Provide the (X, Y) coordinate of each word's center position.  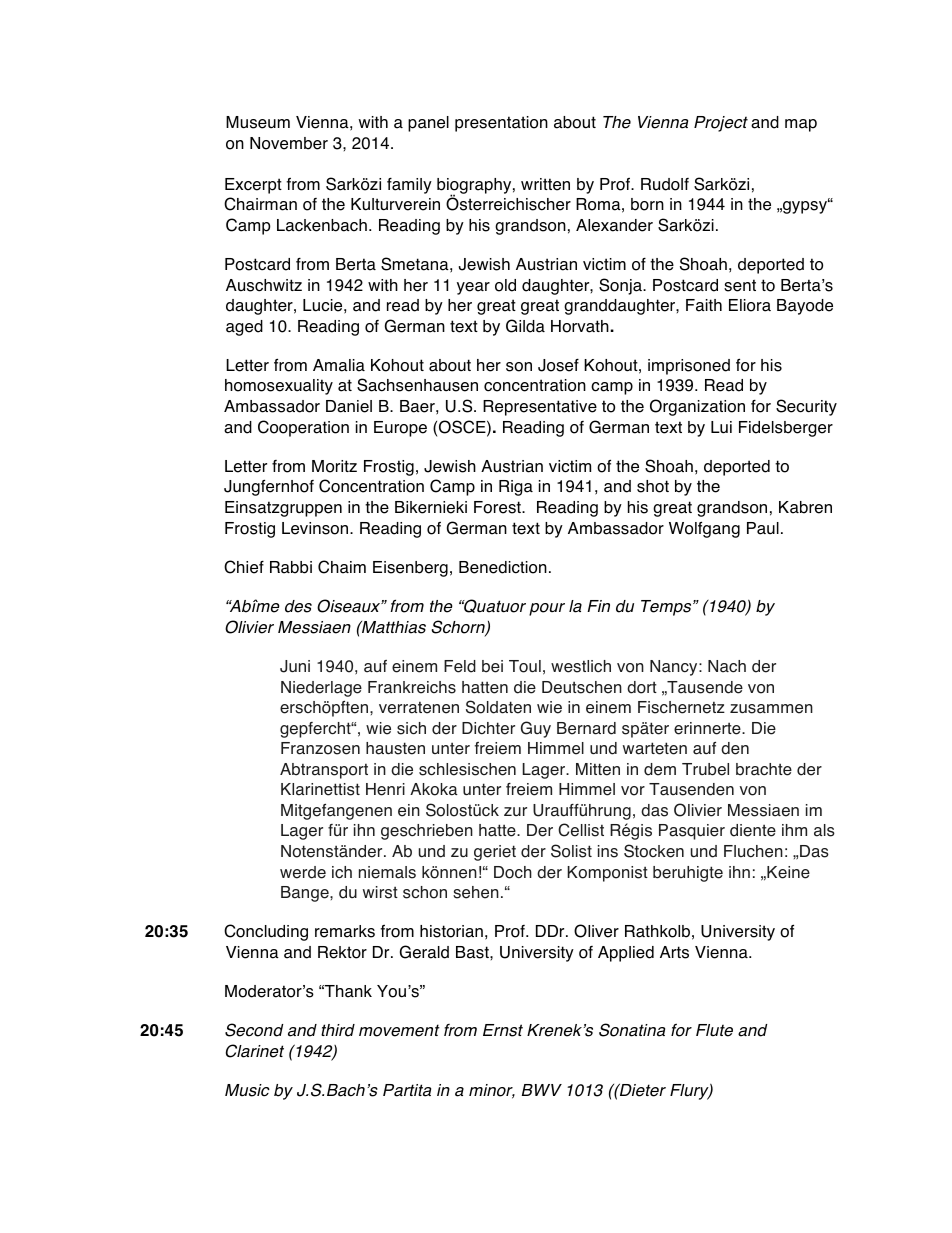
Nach (727, 666)
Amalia (339, 365)
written (545, 184)
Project (721, 124)
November (289, 143)
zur (515, 811)
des (298, 606)
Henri (385, 789)
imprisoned (689, 367)
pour (547, 609)
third (338, 1030)
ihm (794, 830)
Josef (558, 365)
